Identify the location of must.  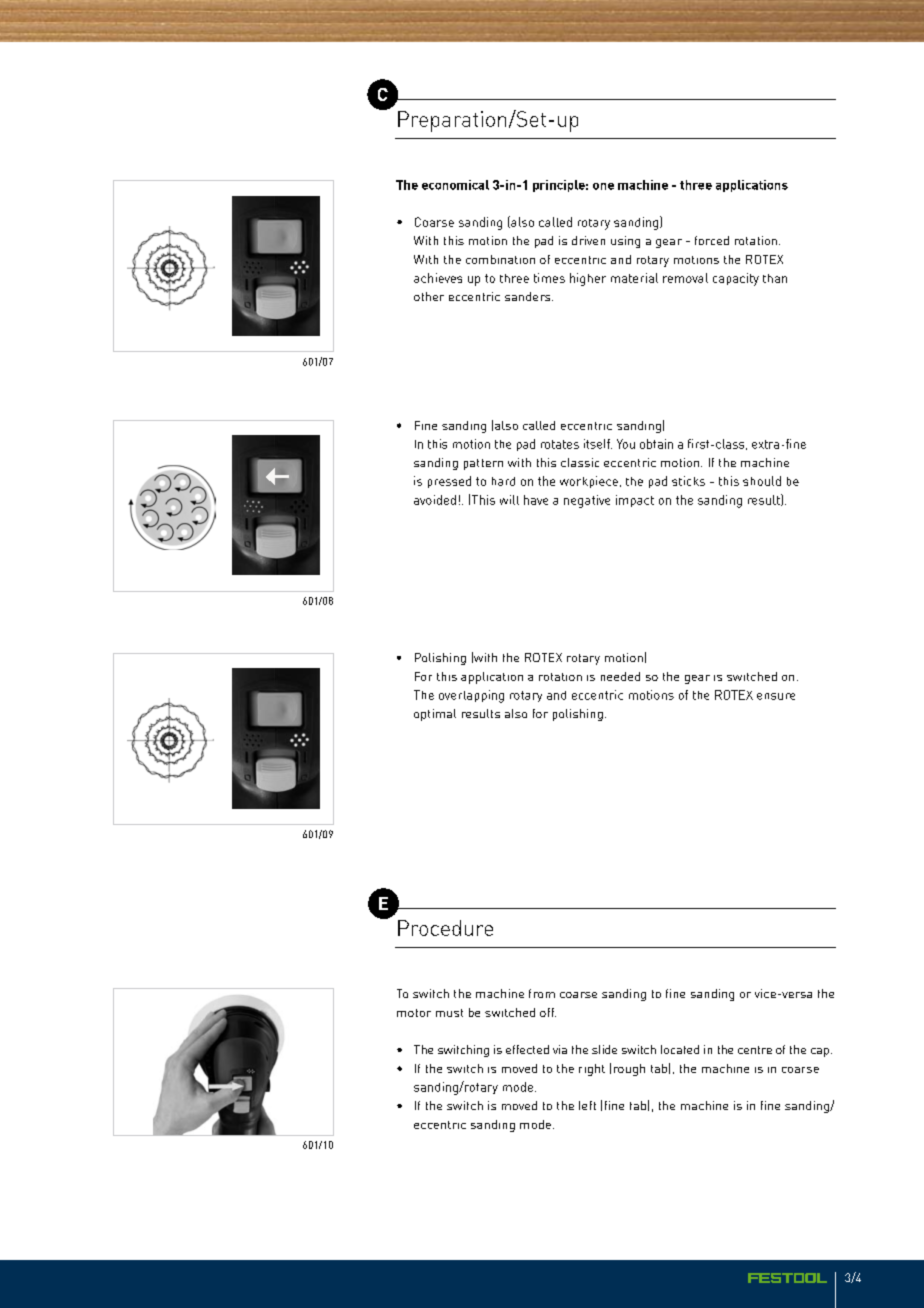
(449, 1013).
